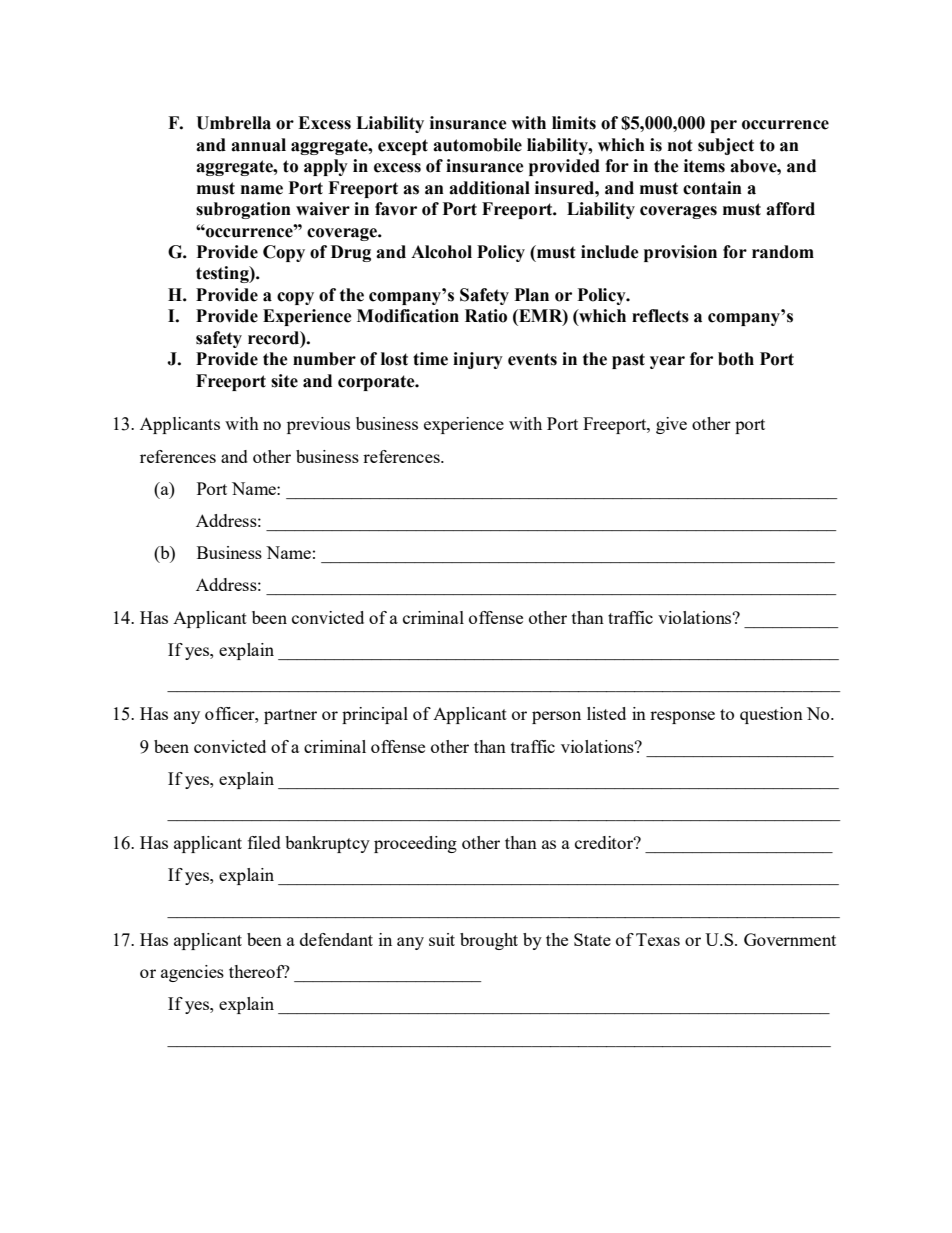 The image size is (952, 1233). Describe the element at coordinates (726, 146) in the document. I see `subject` at that location.
